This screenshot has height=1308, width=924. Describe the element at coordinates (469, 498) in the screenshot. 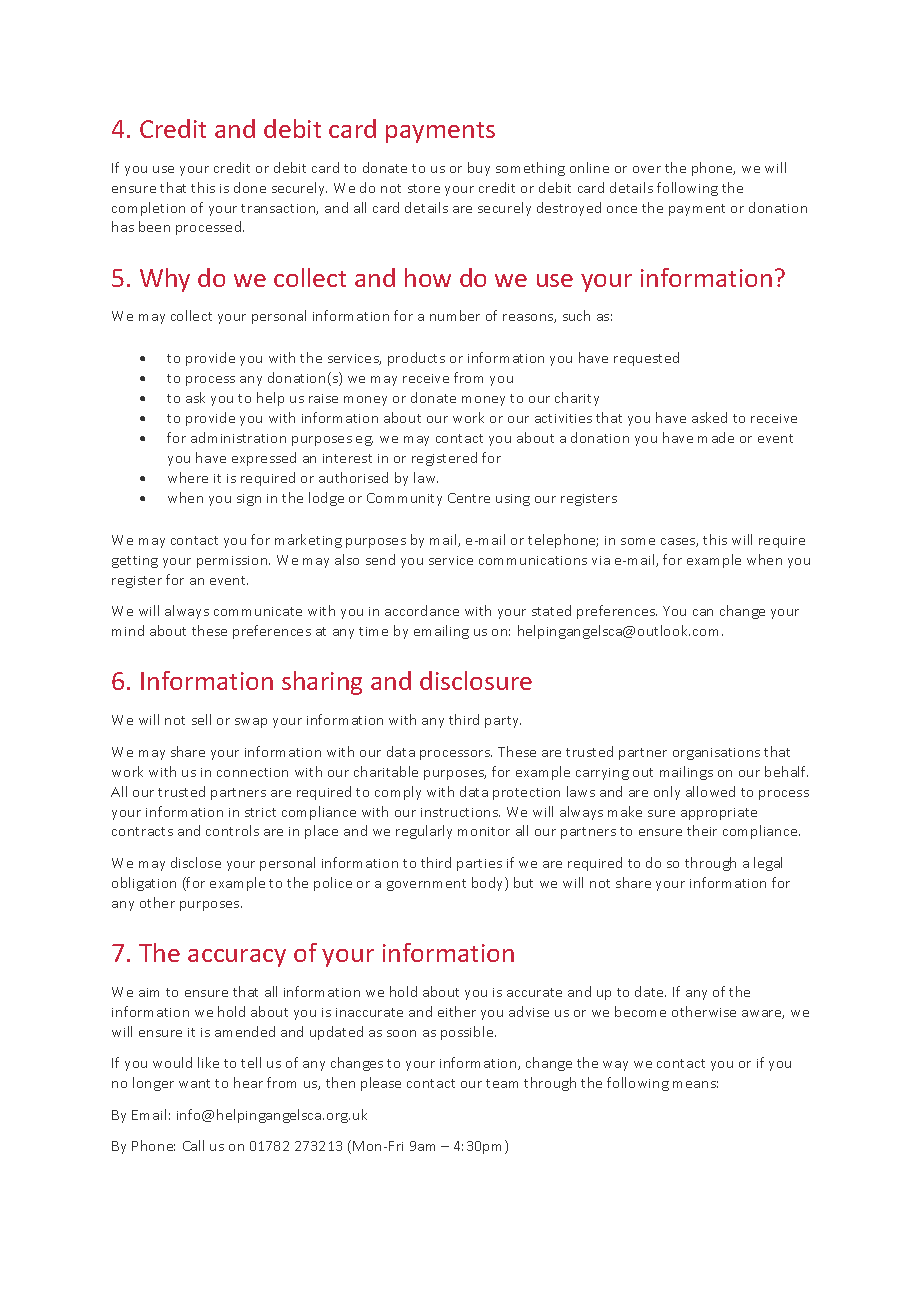

I see `Centre` at that location.
